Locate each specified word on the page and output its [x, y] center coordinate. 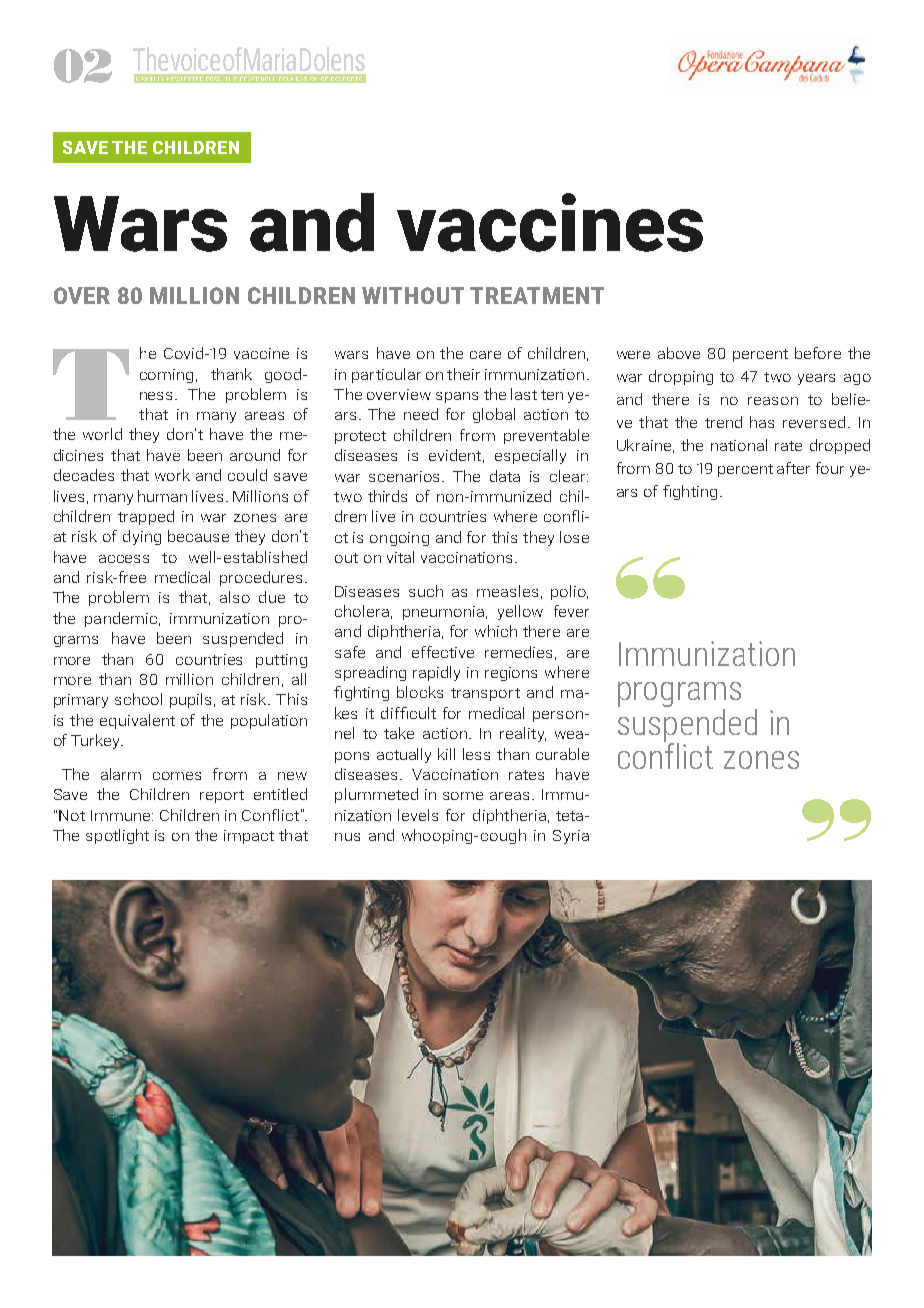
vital [400, 557]
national [739, 445]
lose [574, 537]
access [124, 559]
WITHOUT [413, 295]
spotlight [117, 836]
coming [166, 376]
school [138, 699]
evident [456, 456]
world [102, 434]
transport [485, 694]
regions [511, 674]
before [818, 353]
